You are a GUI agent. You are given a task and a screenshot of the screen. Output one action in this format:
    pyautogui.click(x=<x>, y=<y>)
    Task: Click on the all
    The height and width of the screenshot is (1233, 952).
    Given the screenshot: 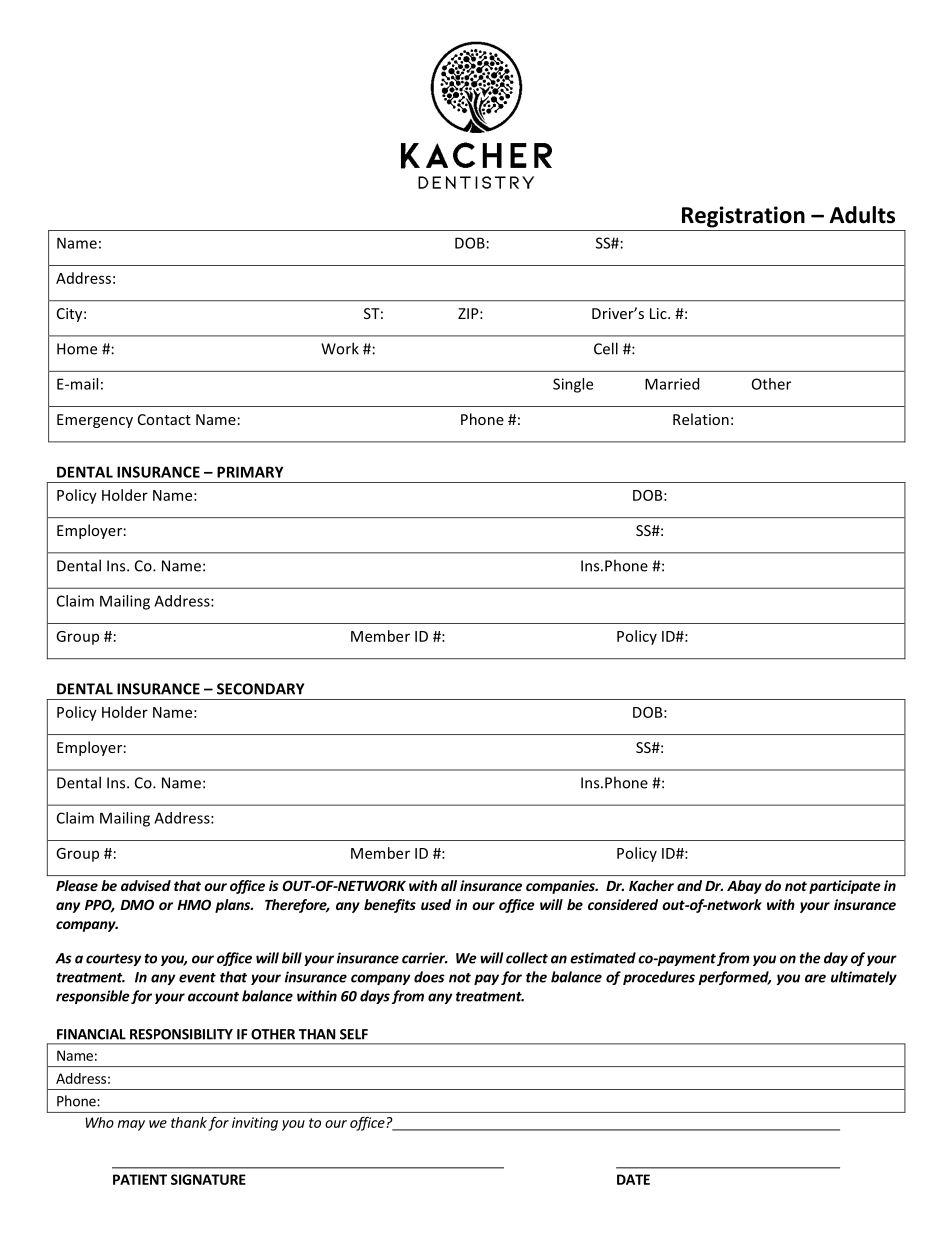 What is the action you would take?
    pyautogui.click(x=449, y=885)
